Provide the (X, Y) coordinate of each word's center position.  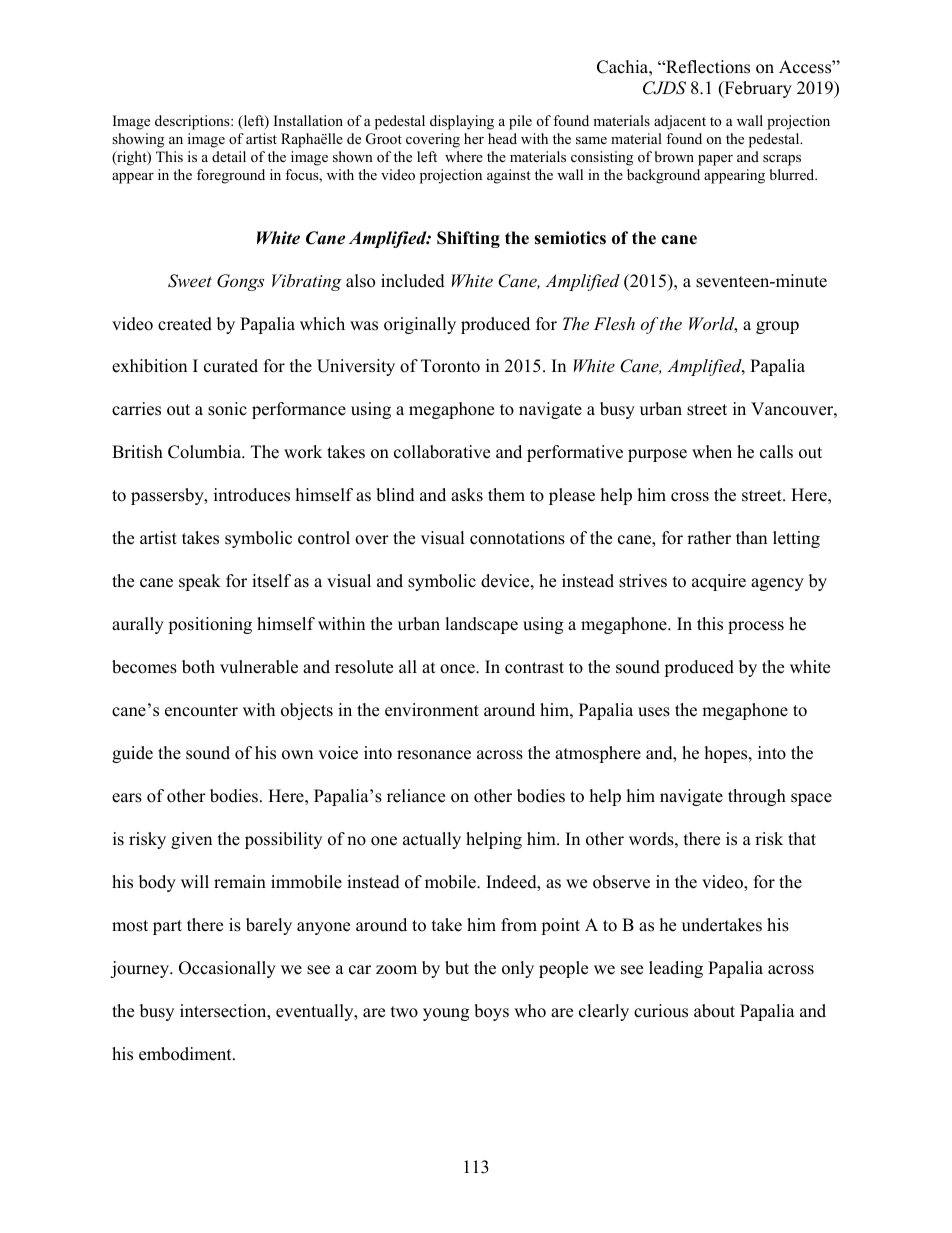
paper (715, 160)
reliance (416, 796)
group (777, 327)
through (757, 797)
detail (229, 156)
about (714, 1011)
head (502, 138)
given (191, 840)
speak (200, 582)
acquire (719, 582)
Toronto (450, 366)
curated (231, 366)
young (446, 1014)
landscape (481, 625)
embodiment (186, 1054)
